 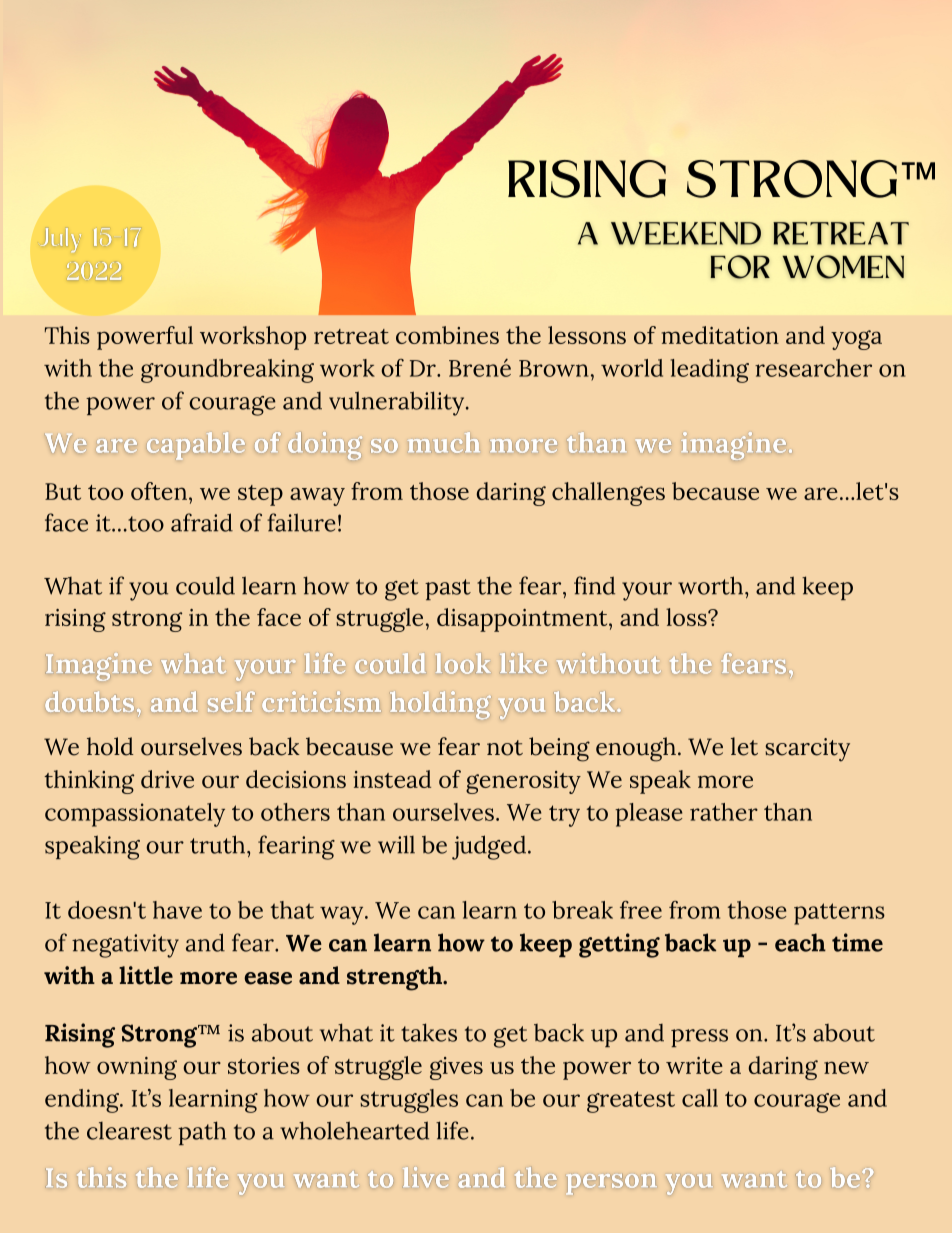 What do you see at coordinates (608, 494) in the page?
I see `challenges` at bounding box center [608, 494].
